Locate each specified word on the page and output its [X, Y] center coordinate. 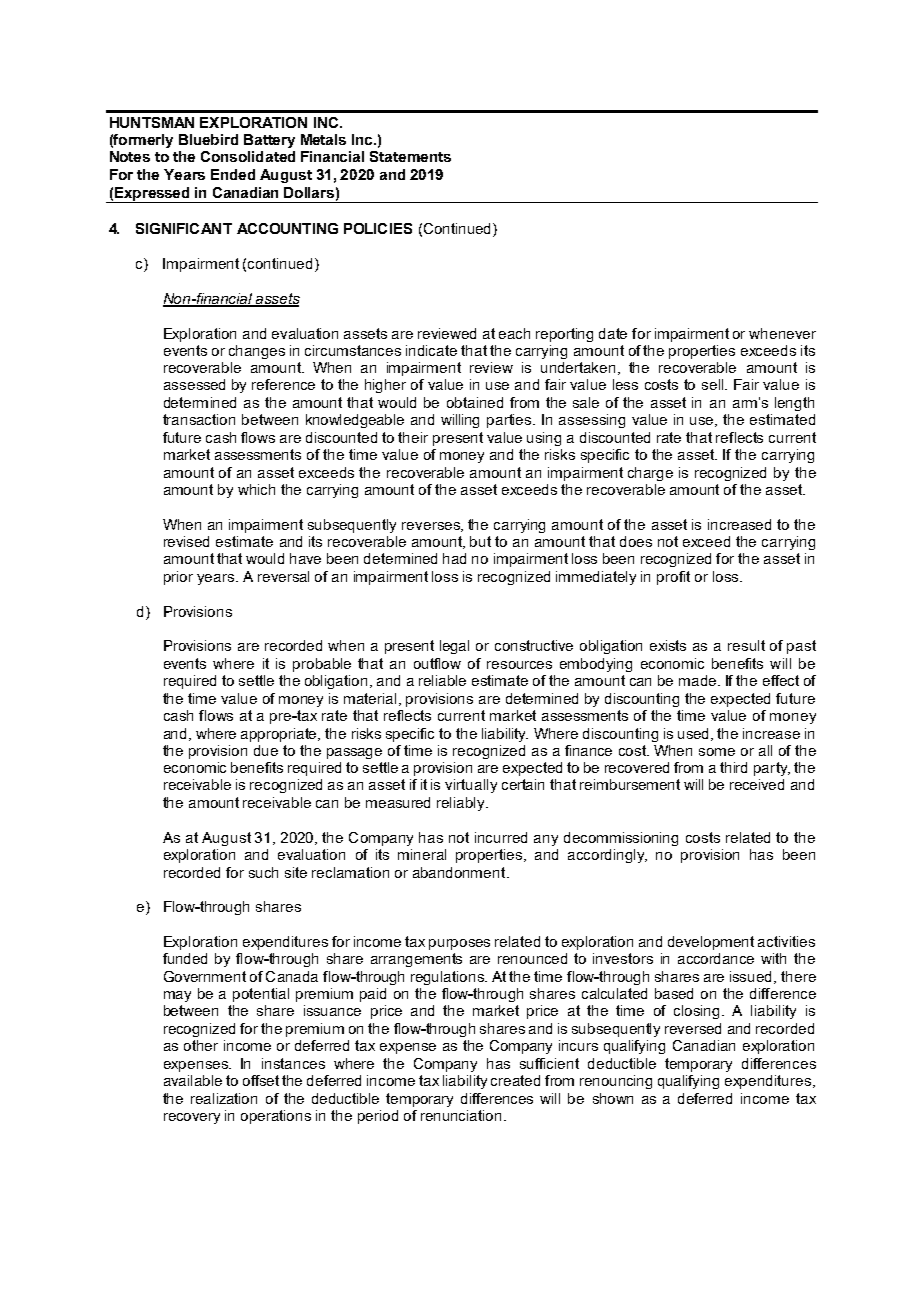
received [757, 784]
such [263, 872]
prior [178, 578]
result [746, 645]
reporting [564, 335]
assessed [194, 384]
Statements [410, 156]
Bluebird [208, 139]
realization [224, 1098]
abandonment [460, 872]
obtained [475, 402]
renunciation [461, 1115]
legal [454, 647]
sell [714, 384]
